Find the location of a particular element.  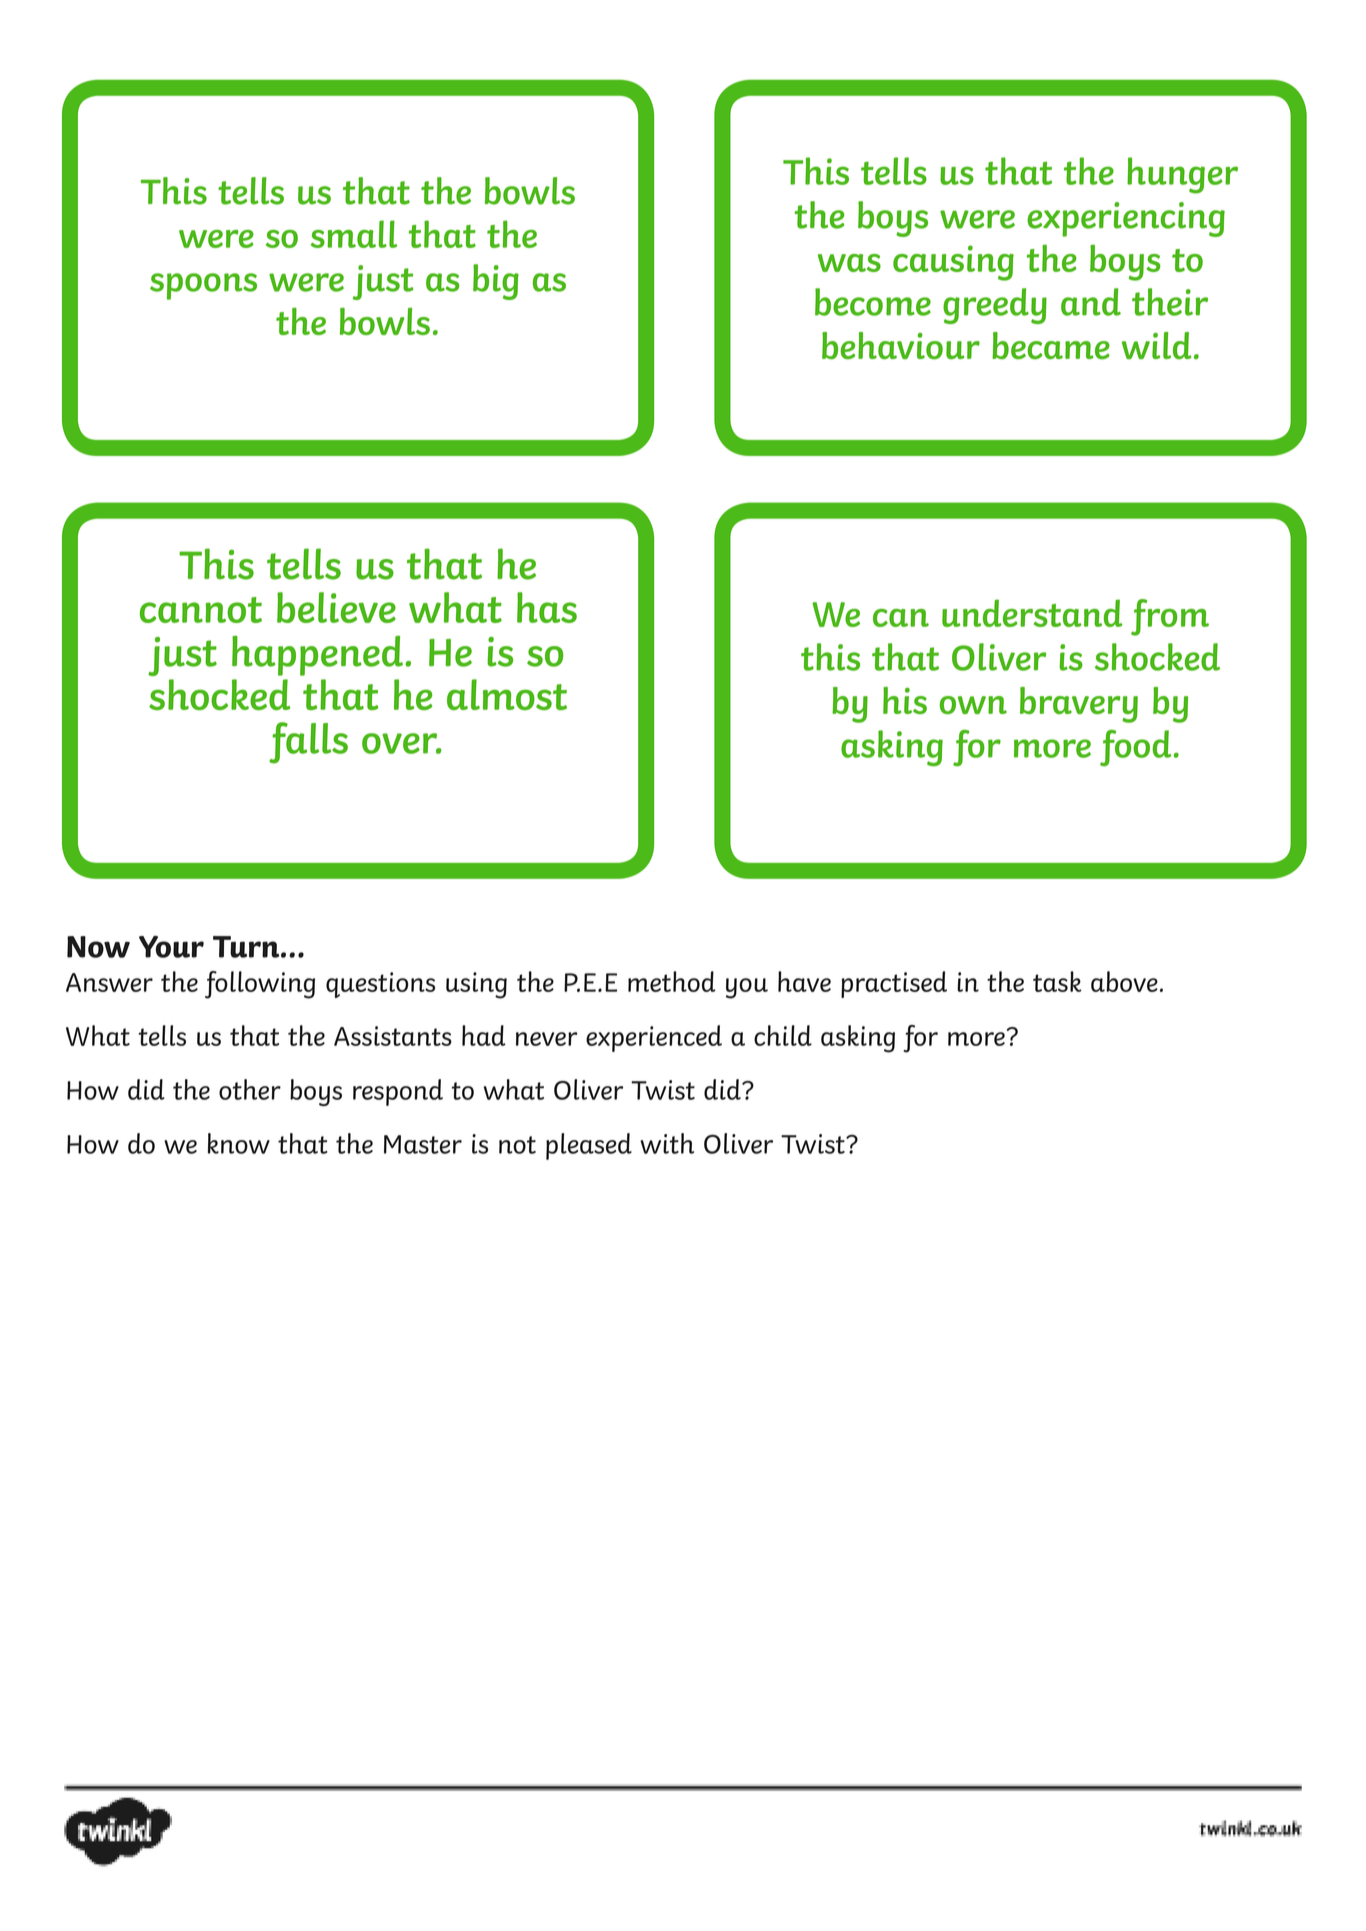

small is located at coordinates (354, 234).
